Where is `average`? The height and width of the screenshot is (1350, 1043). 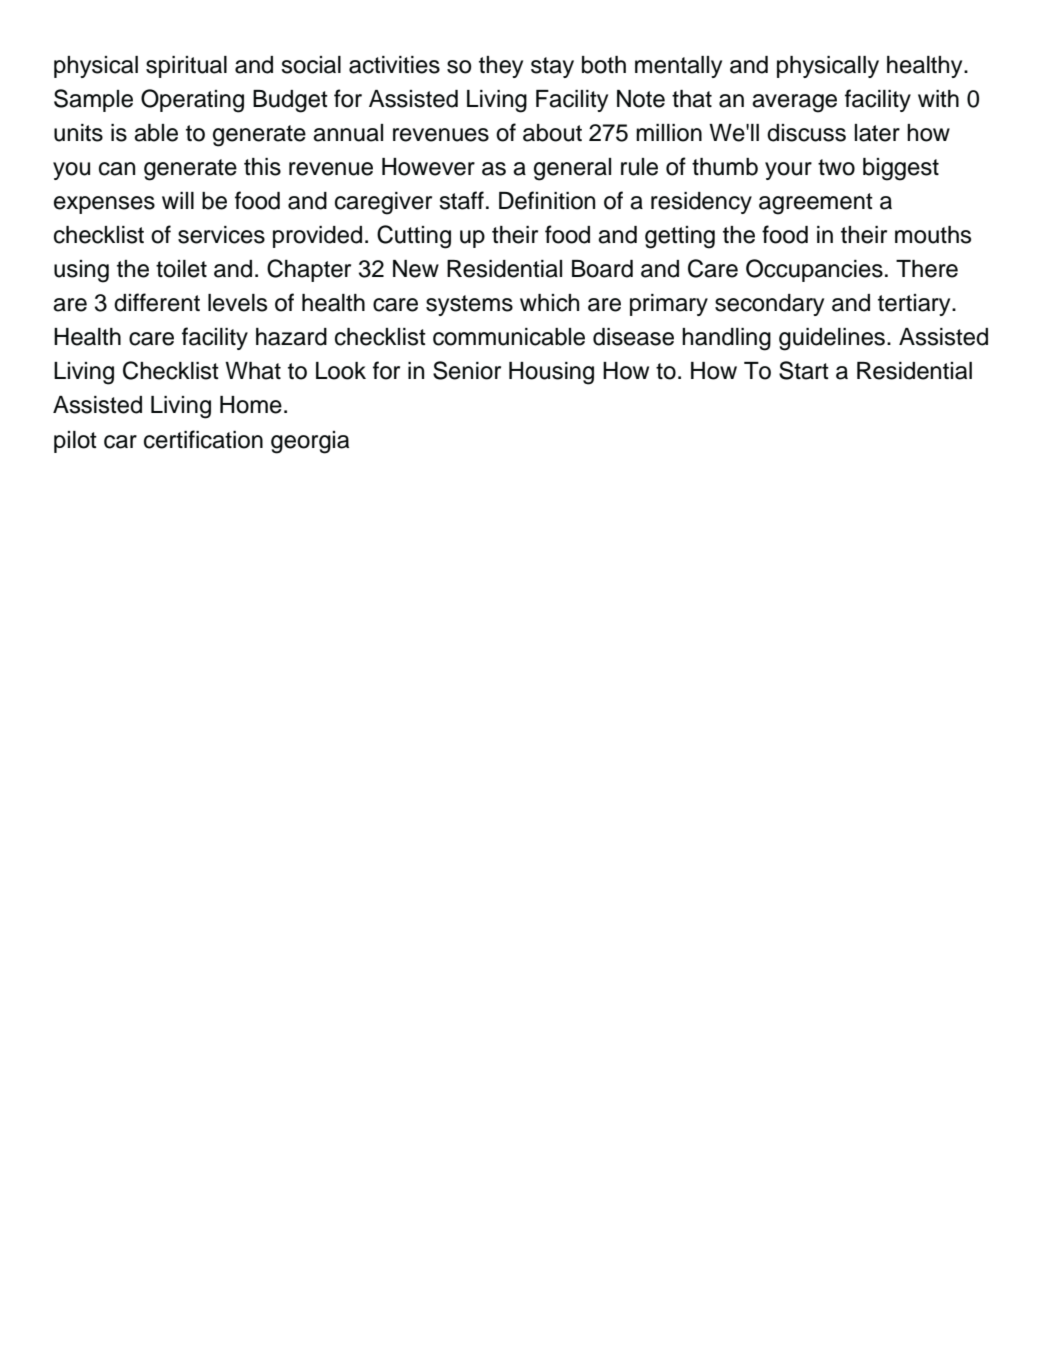 average is located at coordinates (794, 103).
